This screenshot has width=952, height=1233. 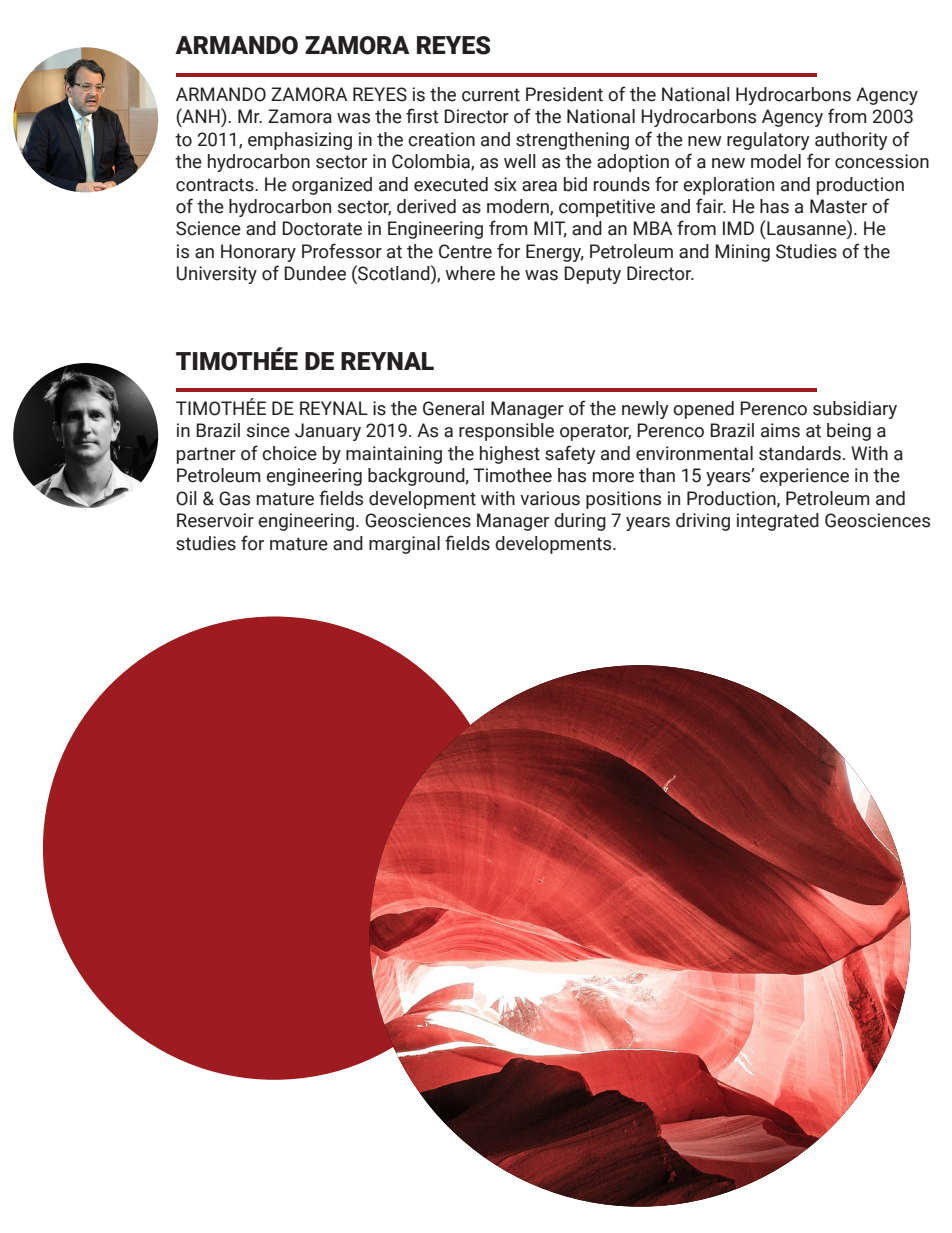 I want to click on President, so click(x=564, y=94).
